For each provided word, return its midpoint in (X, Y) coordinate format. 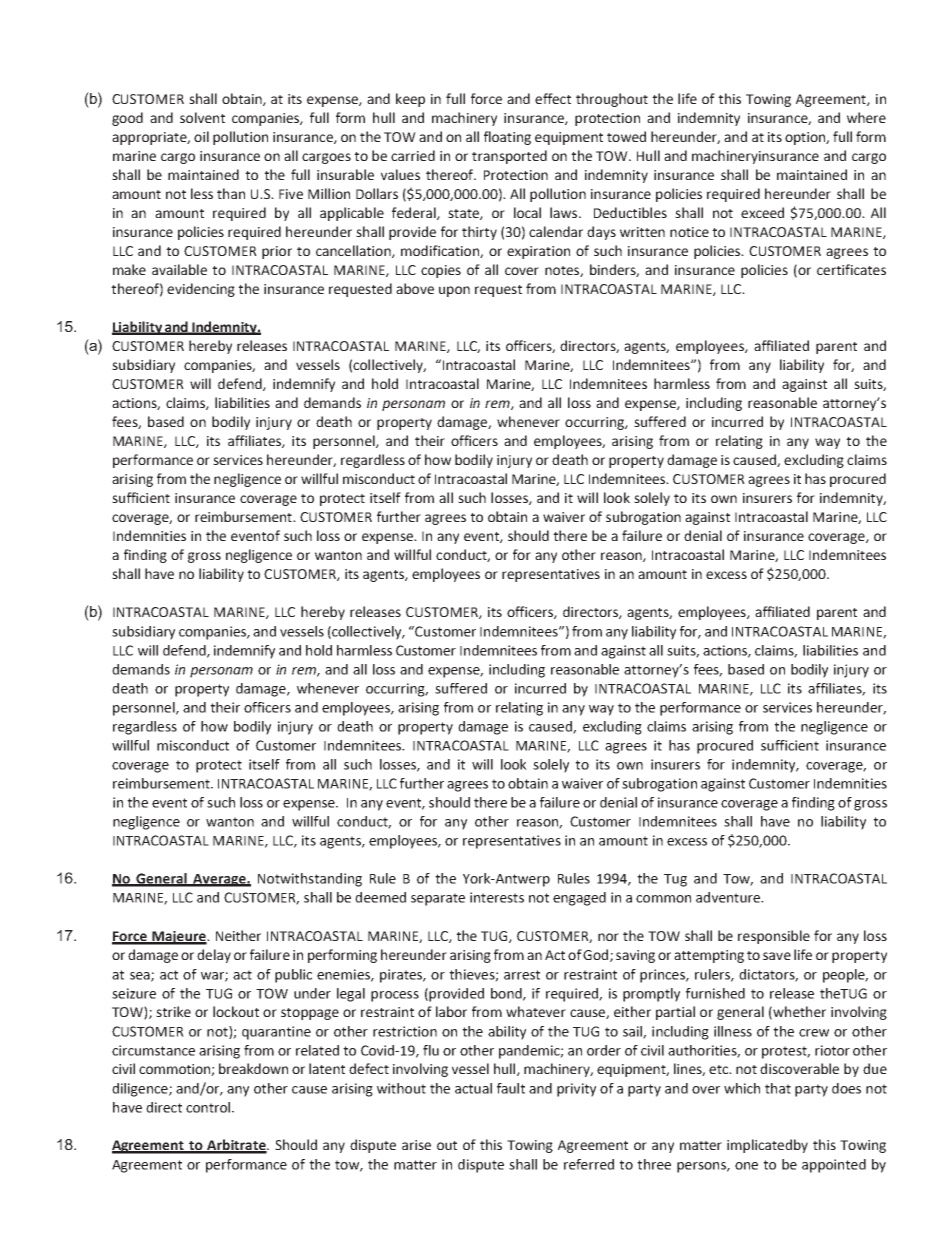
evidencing (201, 290)
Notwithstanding (310, 880)
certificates (851, 269)
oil (201, 136)
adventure (729, 897)
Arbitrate (236, 1146)
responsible (774, 937)
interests (497, 897)
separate (438, 899)
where (866, 117)
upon (454, 291)
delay (214, 956)
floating (507, 138)
